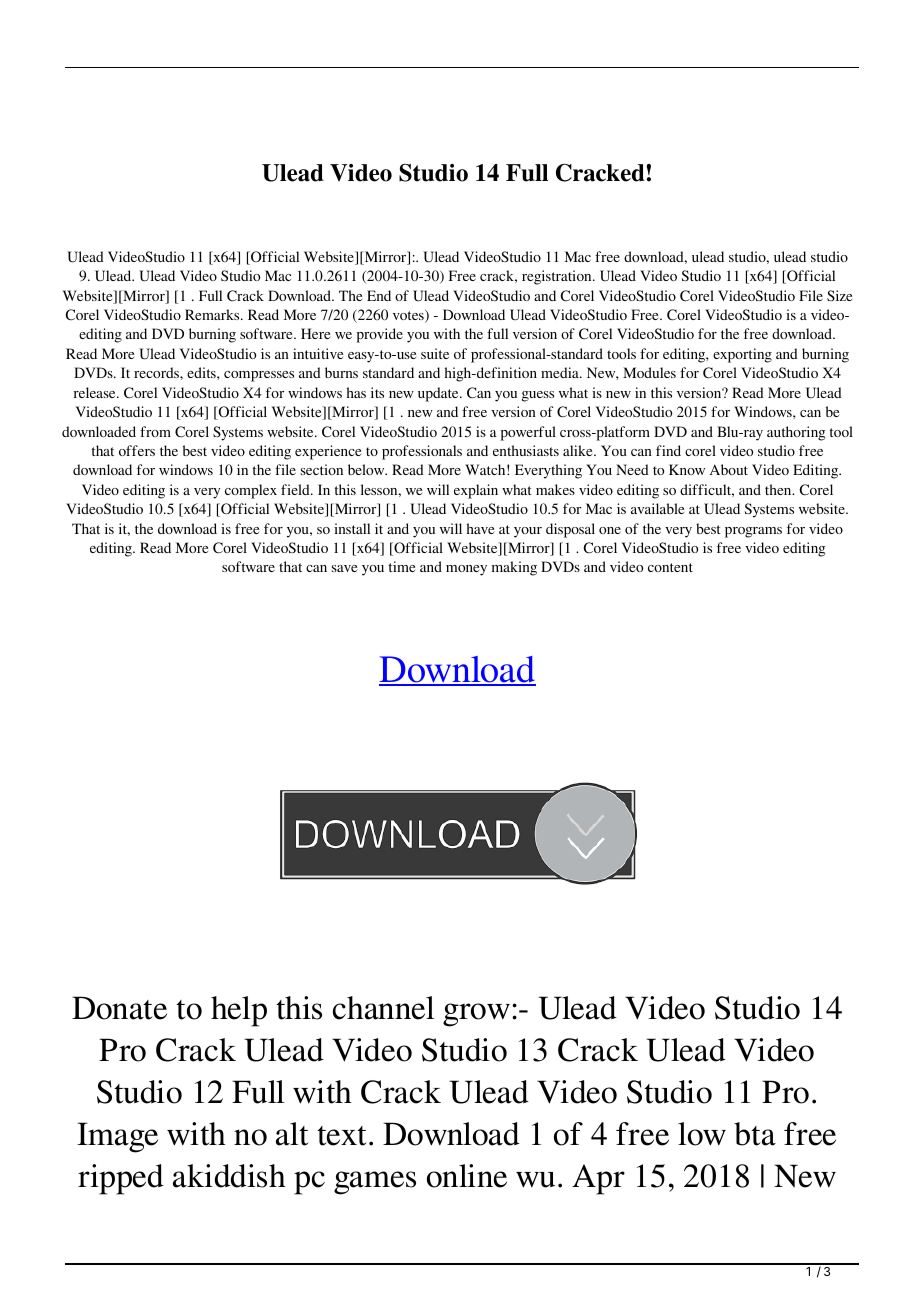 The image size is (924, 1308). I want to click on complex, so click(251, 491).
